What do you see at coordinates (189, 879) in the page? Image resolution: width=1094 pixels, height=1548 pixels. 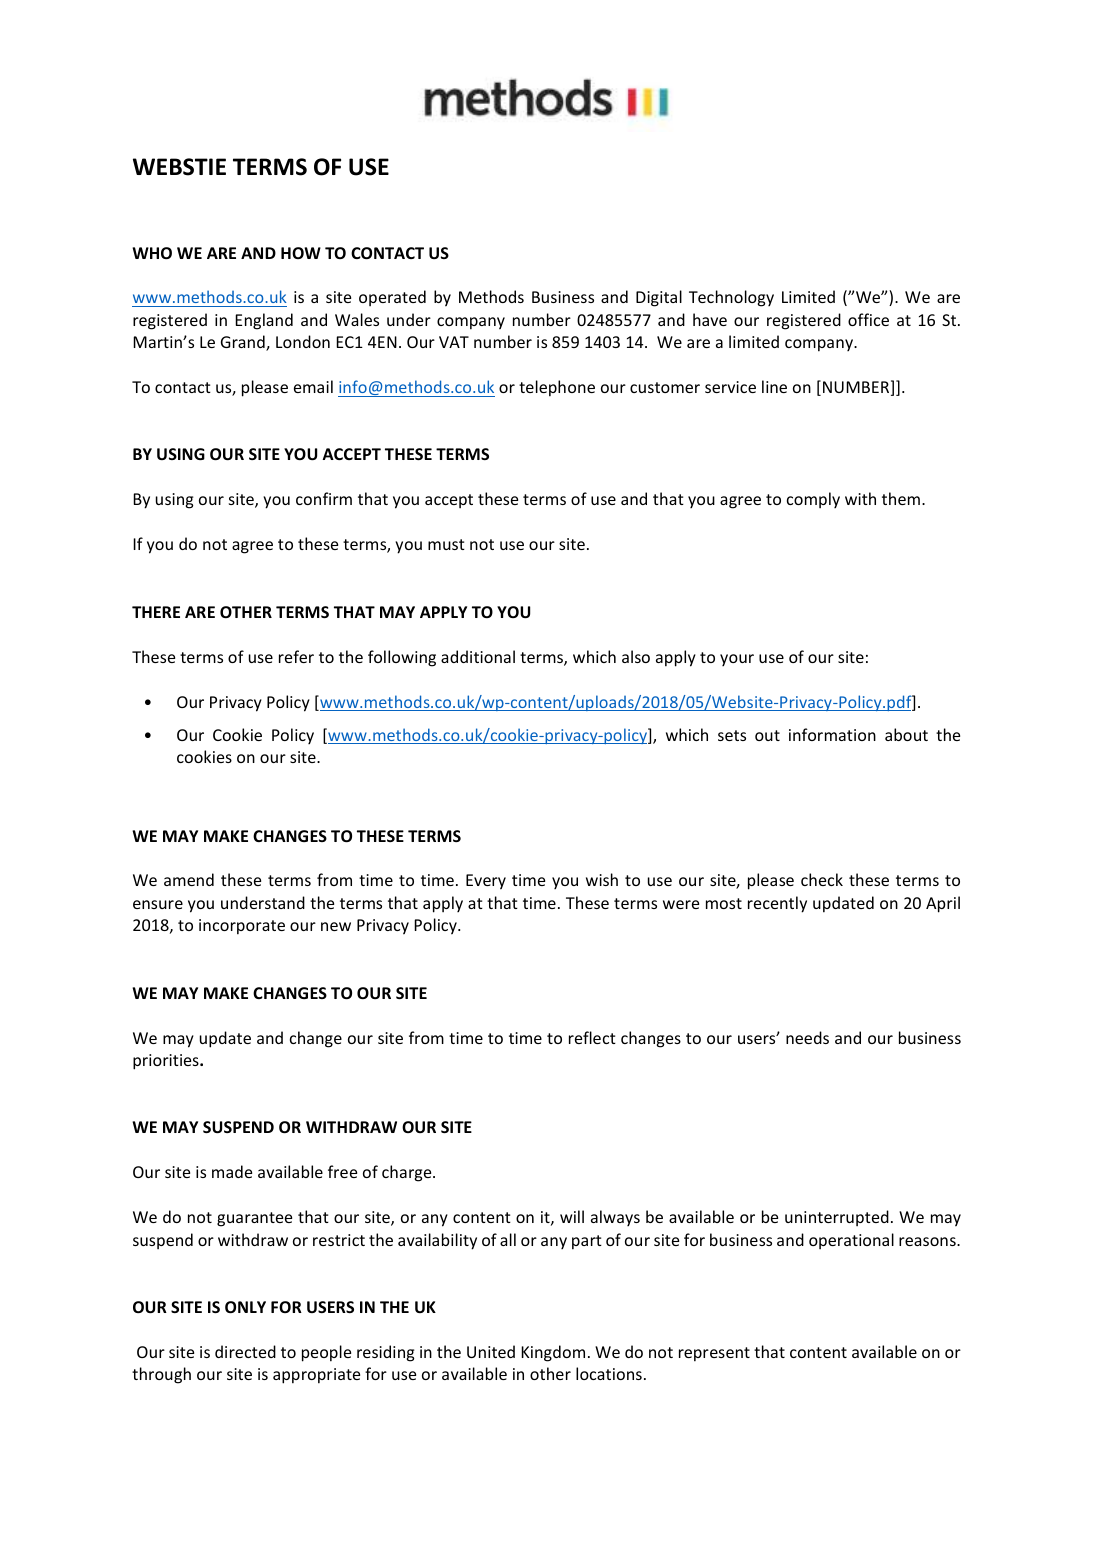 I see `amend` at bounding box center [189, 879].
